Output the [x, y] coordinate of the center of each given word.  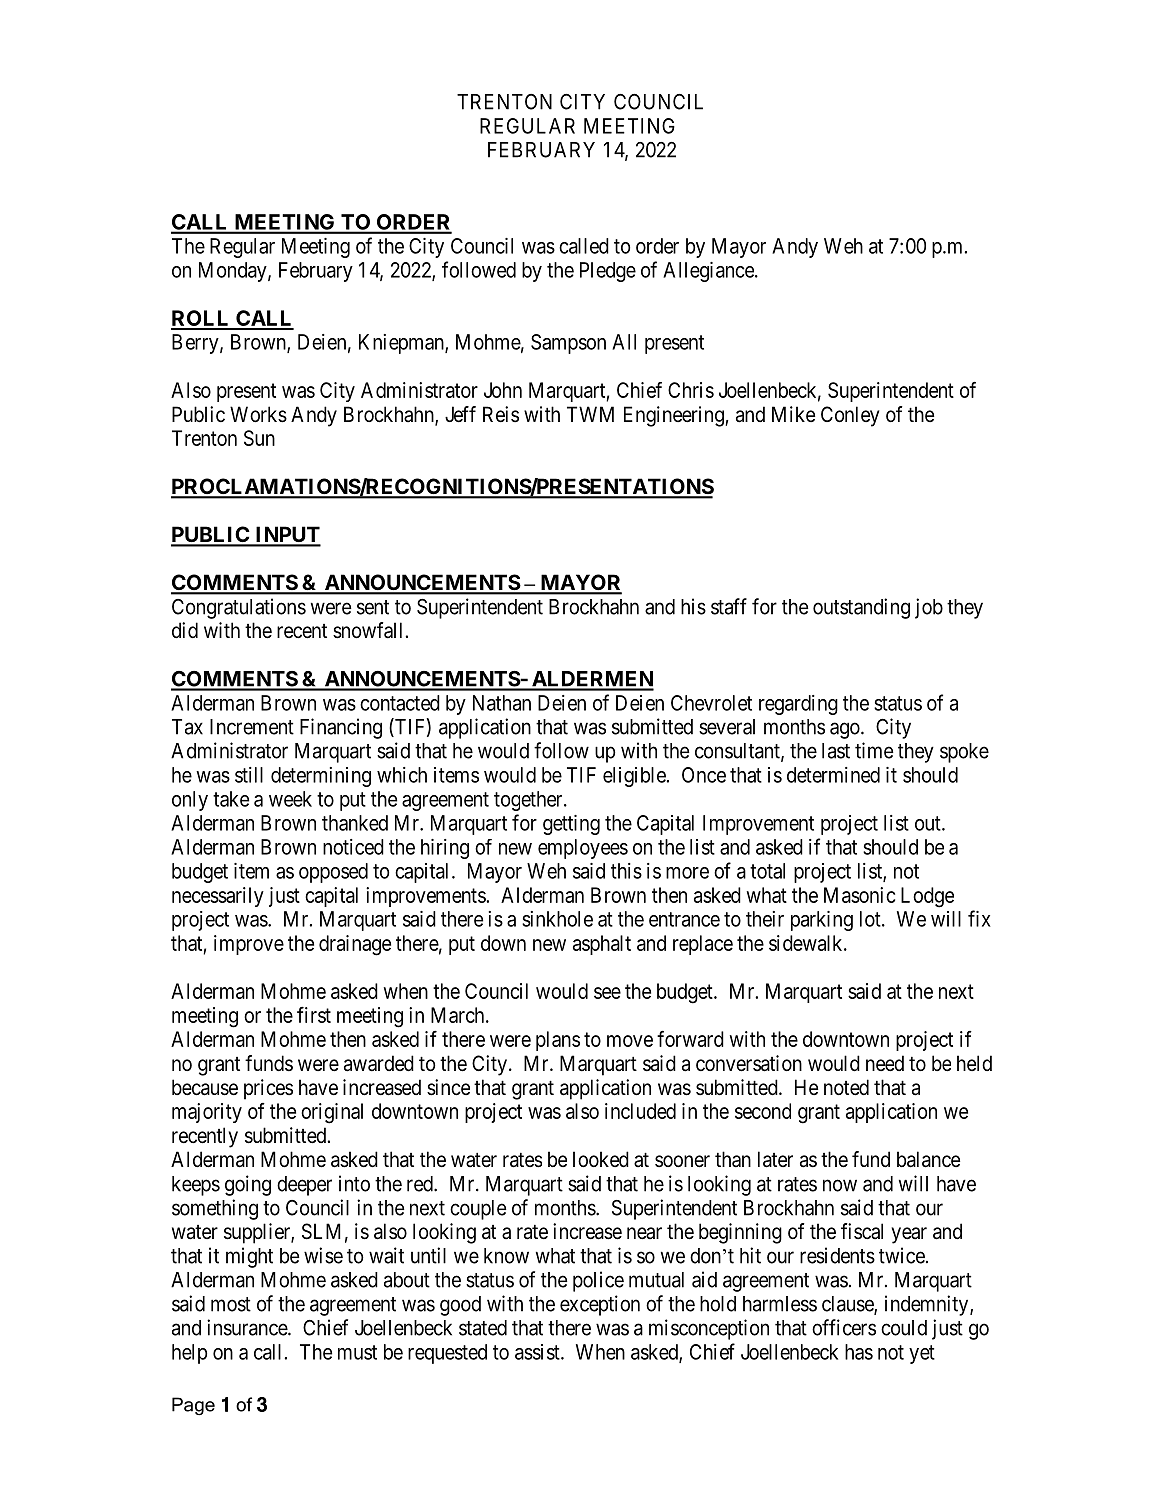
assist [538, 1352]
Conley [850, 416]
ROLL [201, 319]
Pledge [608, 272]
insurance [248, 1327]
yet [922, 1354]
